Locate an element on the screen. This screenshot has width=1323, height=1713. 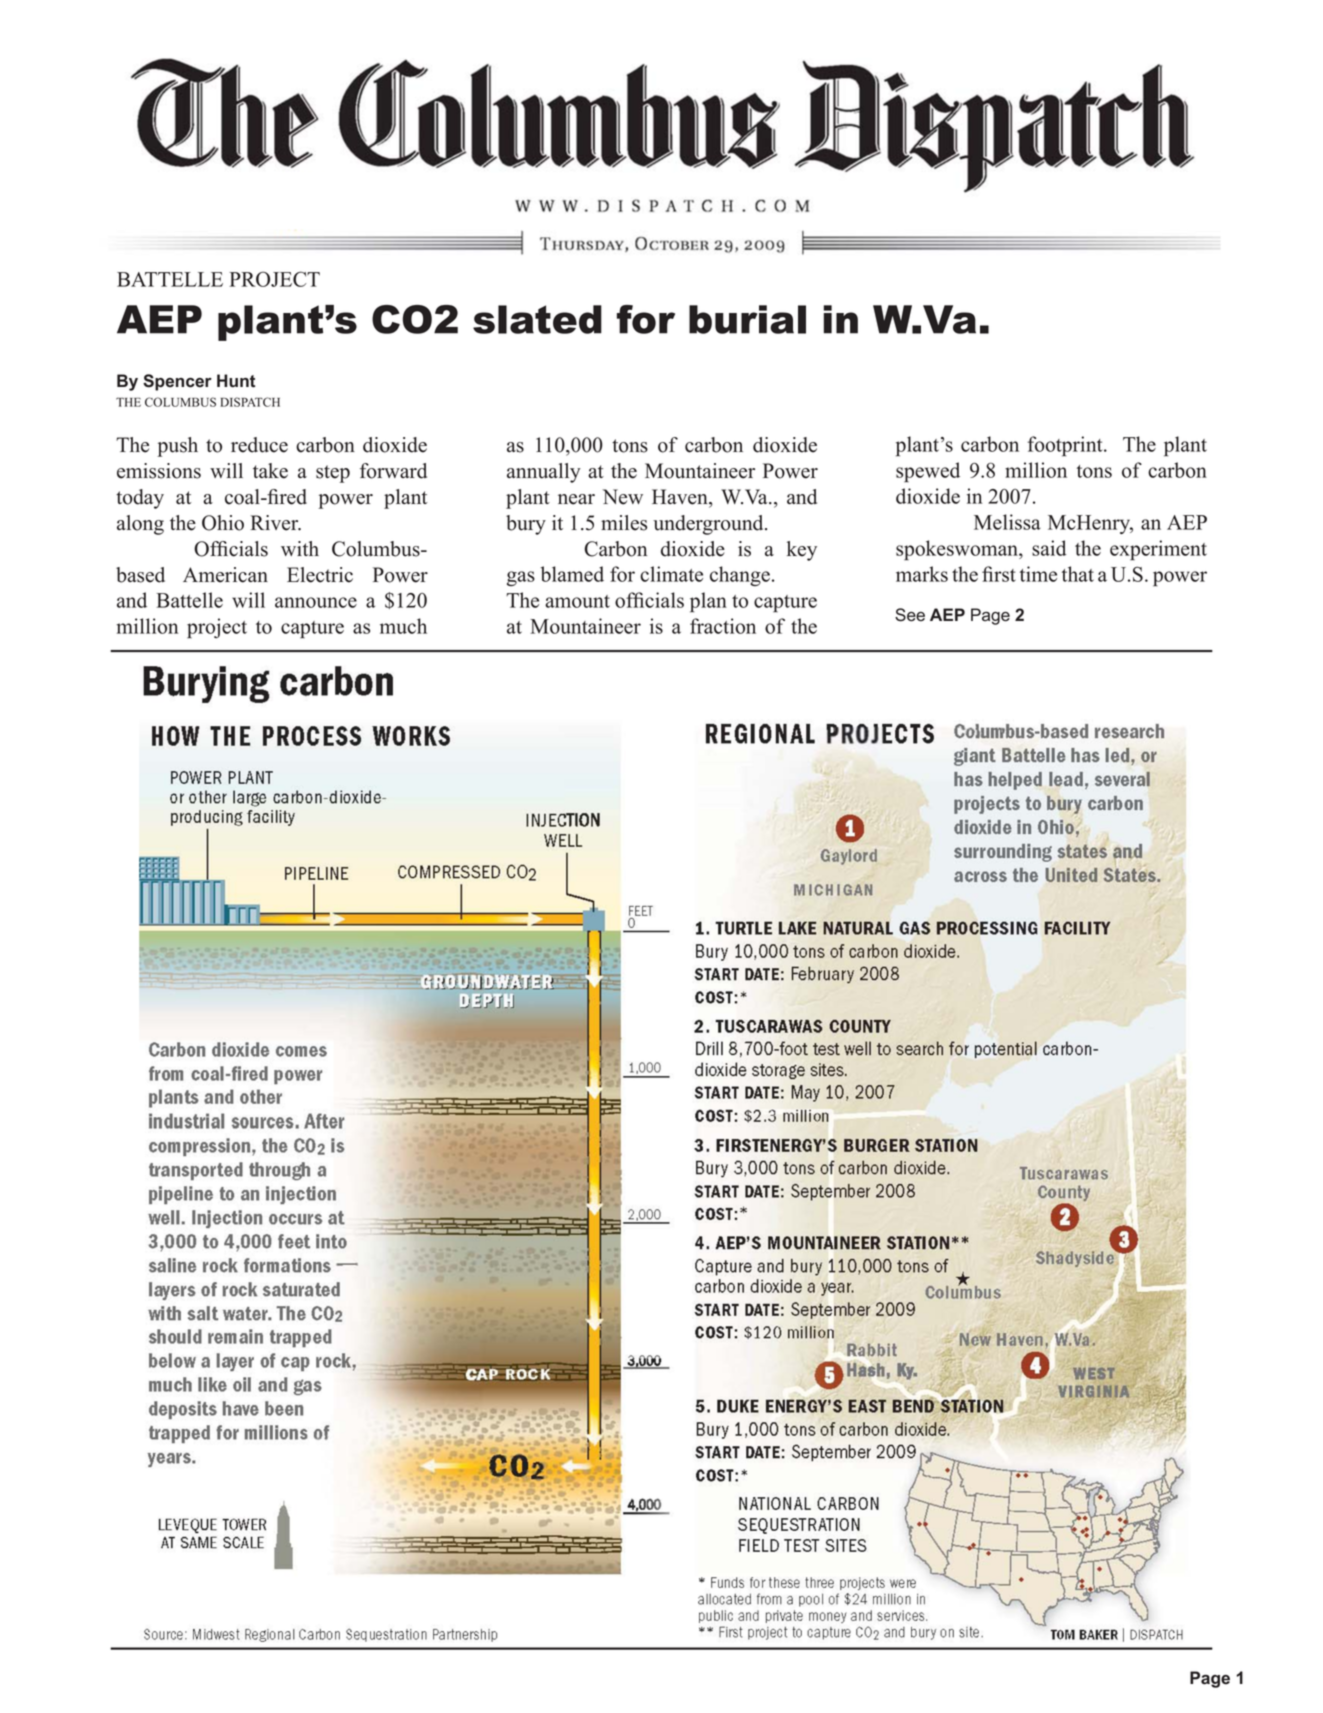
slated is located at coordinates (537, 319).
